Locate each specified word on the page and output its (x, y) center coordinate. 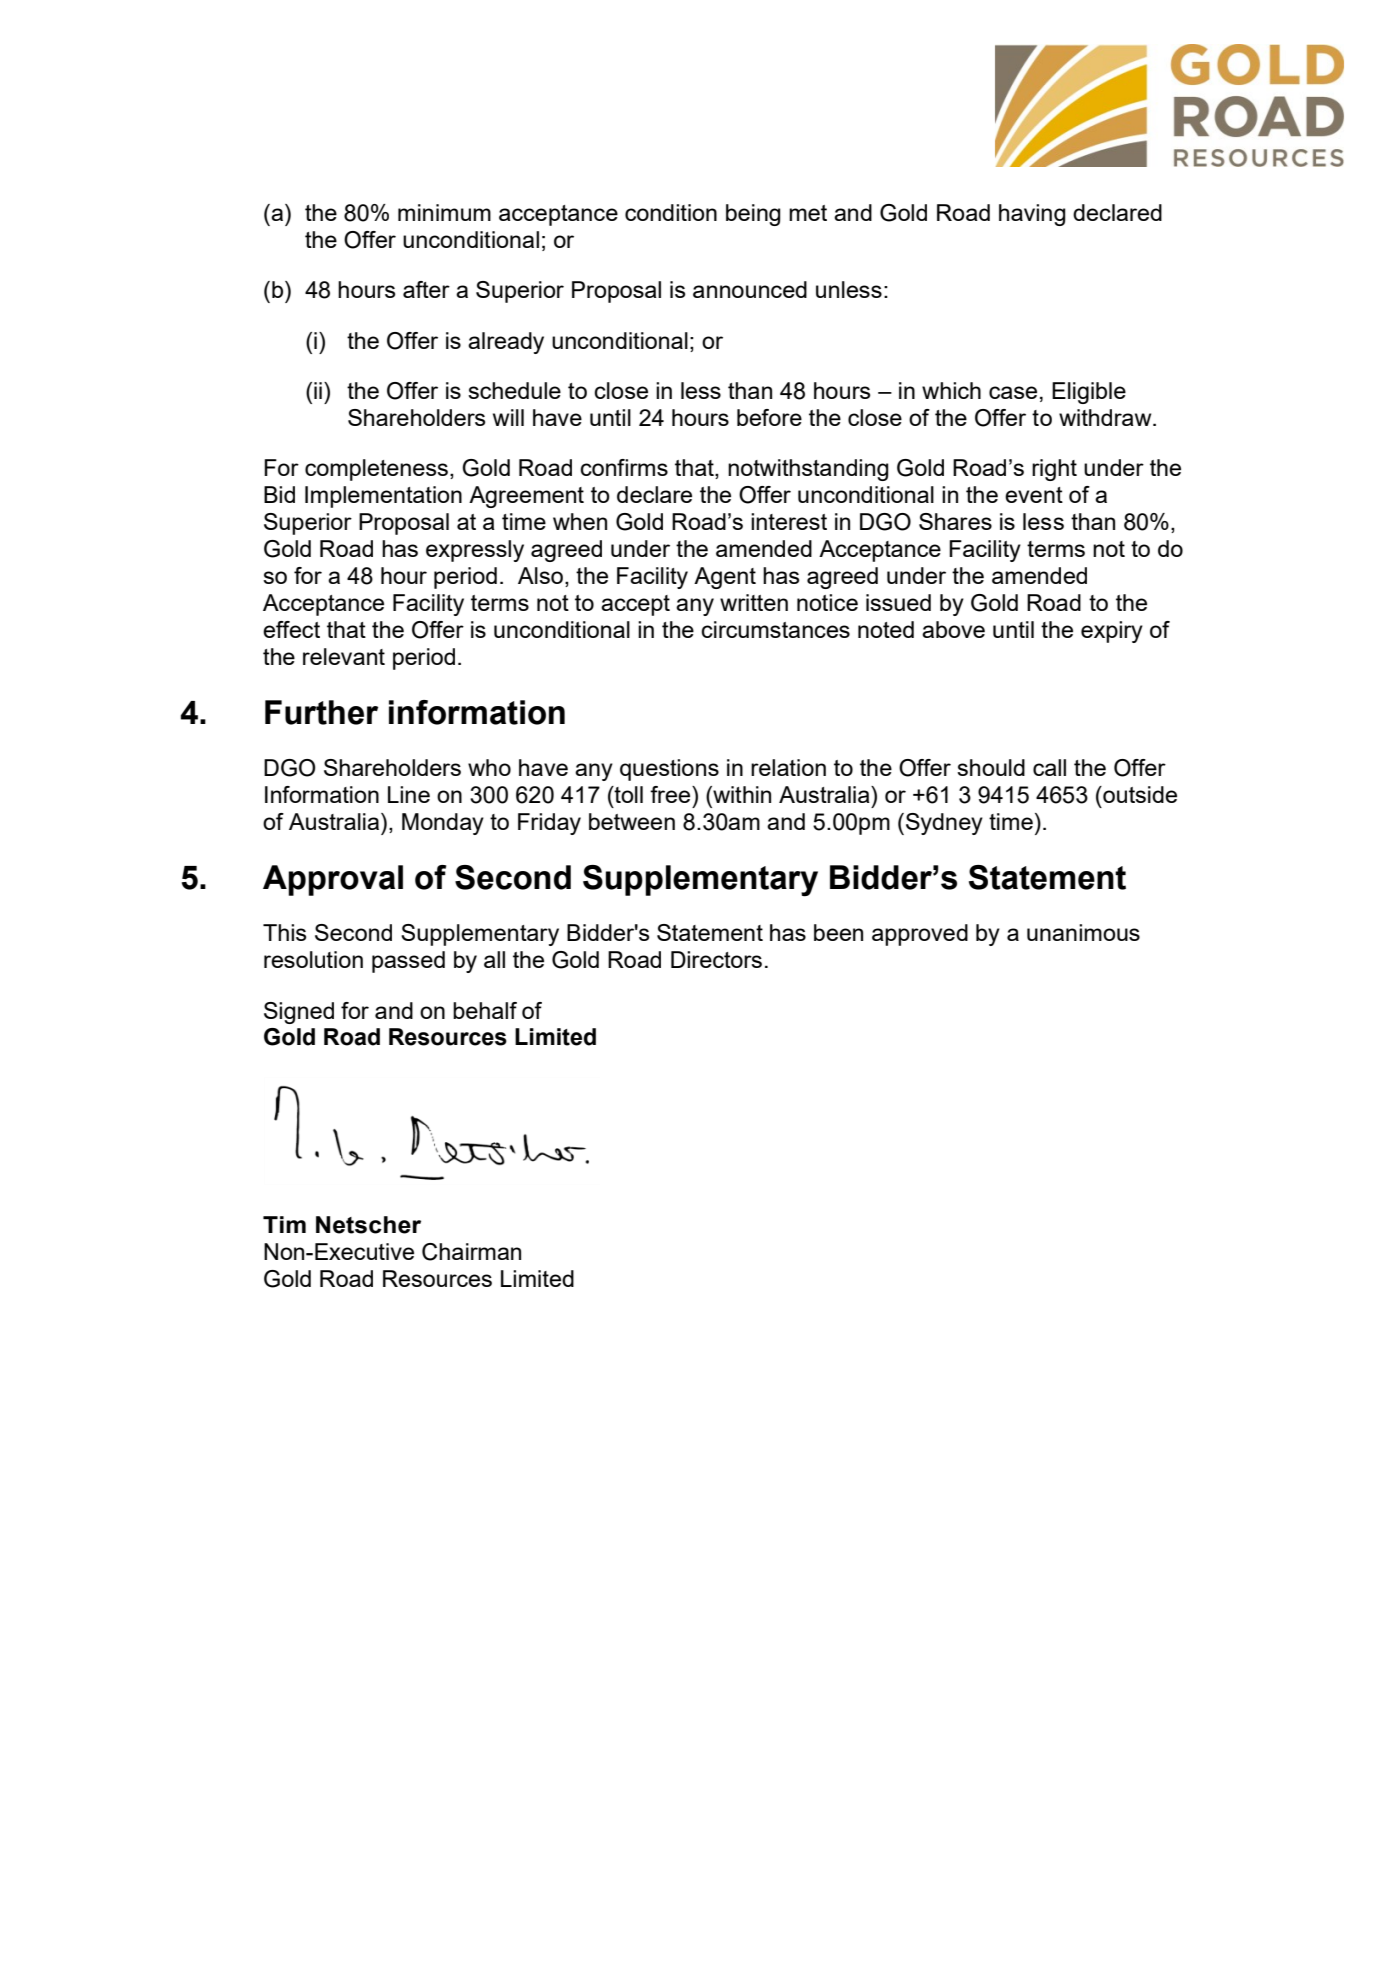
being (753, 215)
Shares (955, 521)
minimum (444, 212)
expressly (475, 551)
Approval (333, 880)
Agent (725, 578)
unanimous (1083, 932)
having (1032, 215)
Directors (716, 959)
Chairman (471, 1252)
